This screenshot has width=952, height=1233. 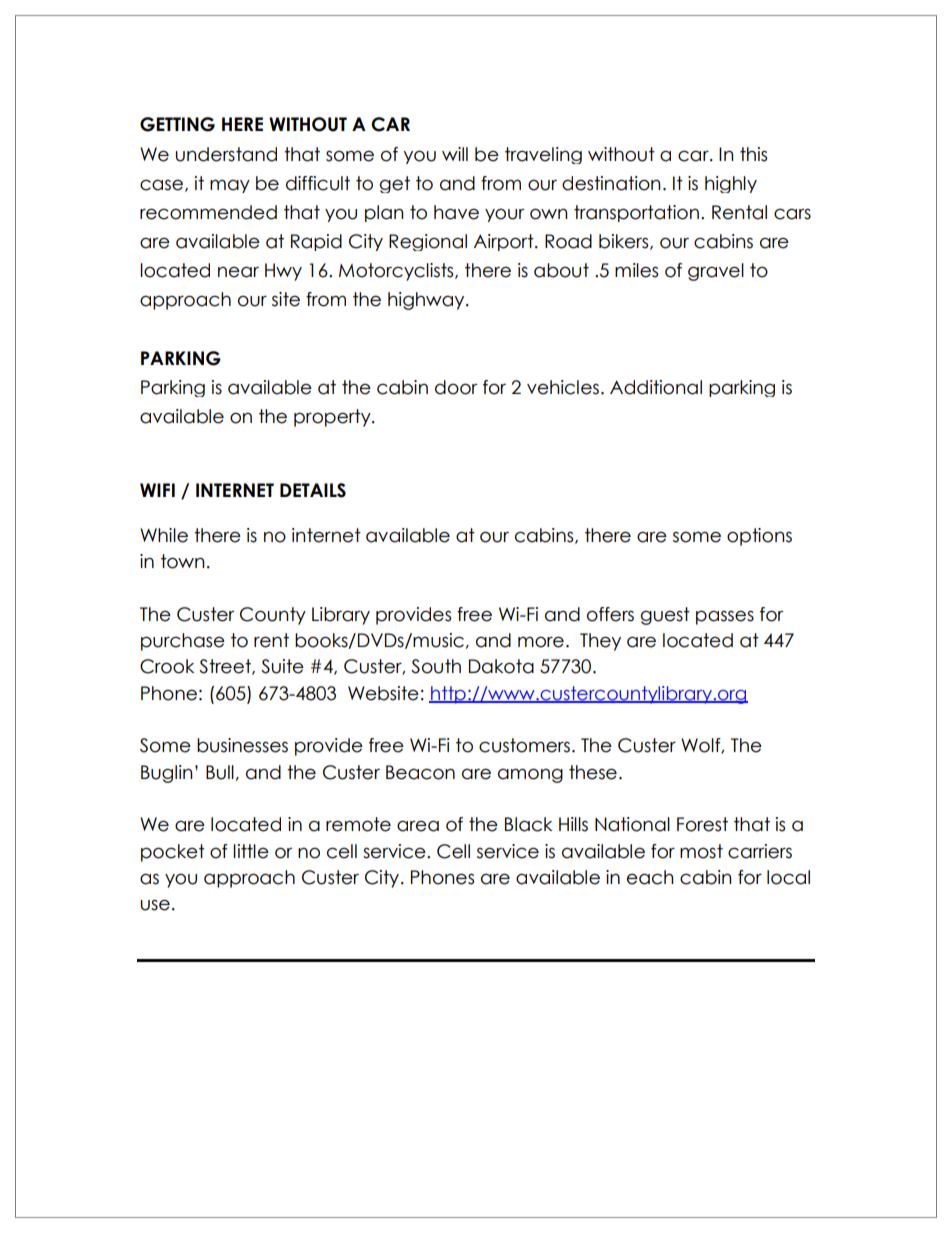 I want to click on will, so click(x=455, y=154).
